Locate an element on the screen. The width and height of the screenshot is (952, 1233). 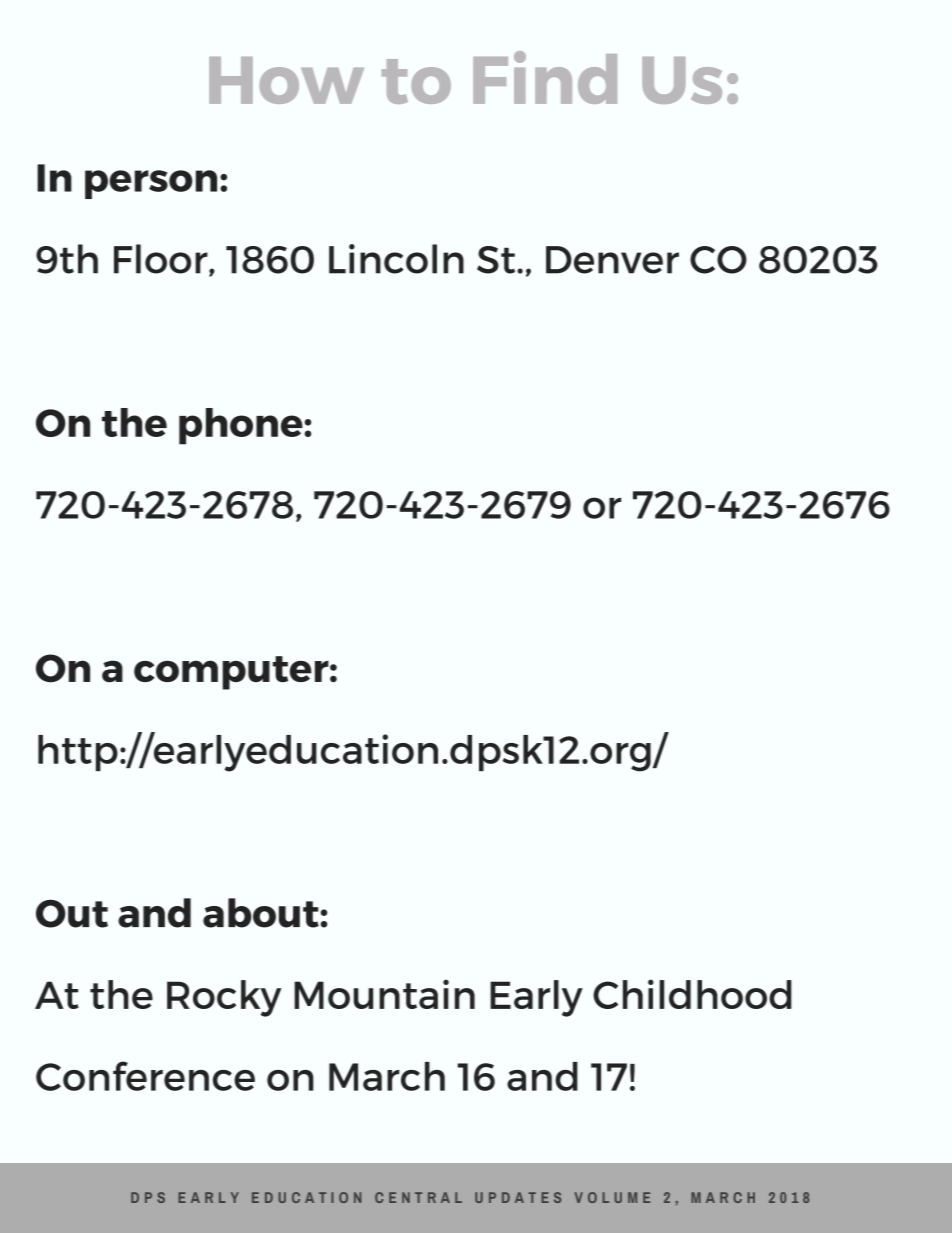
Lincoln is located at coordinates (396, 259).
